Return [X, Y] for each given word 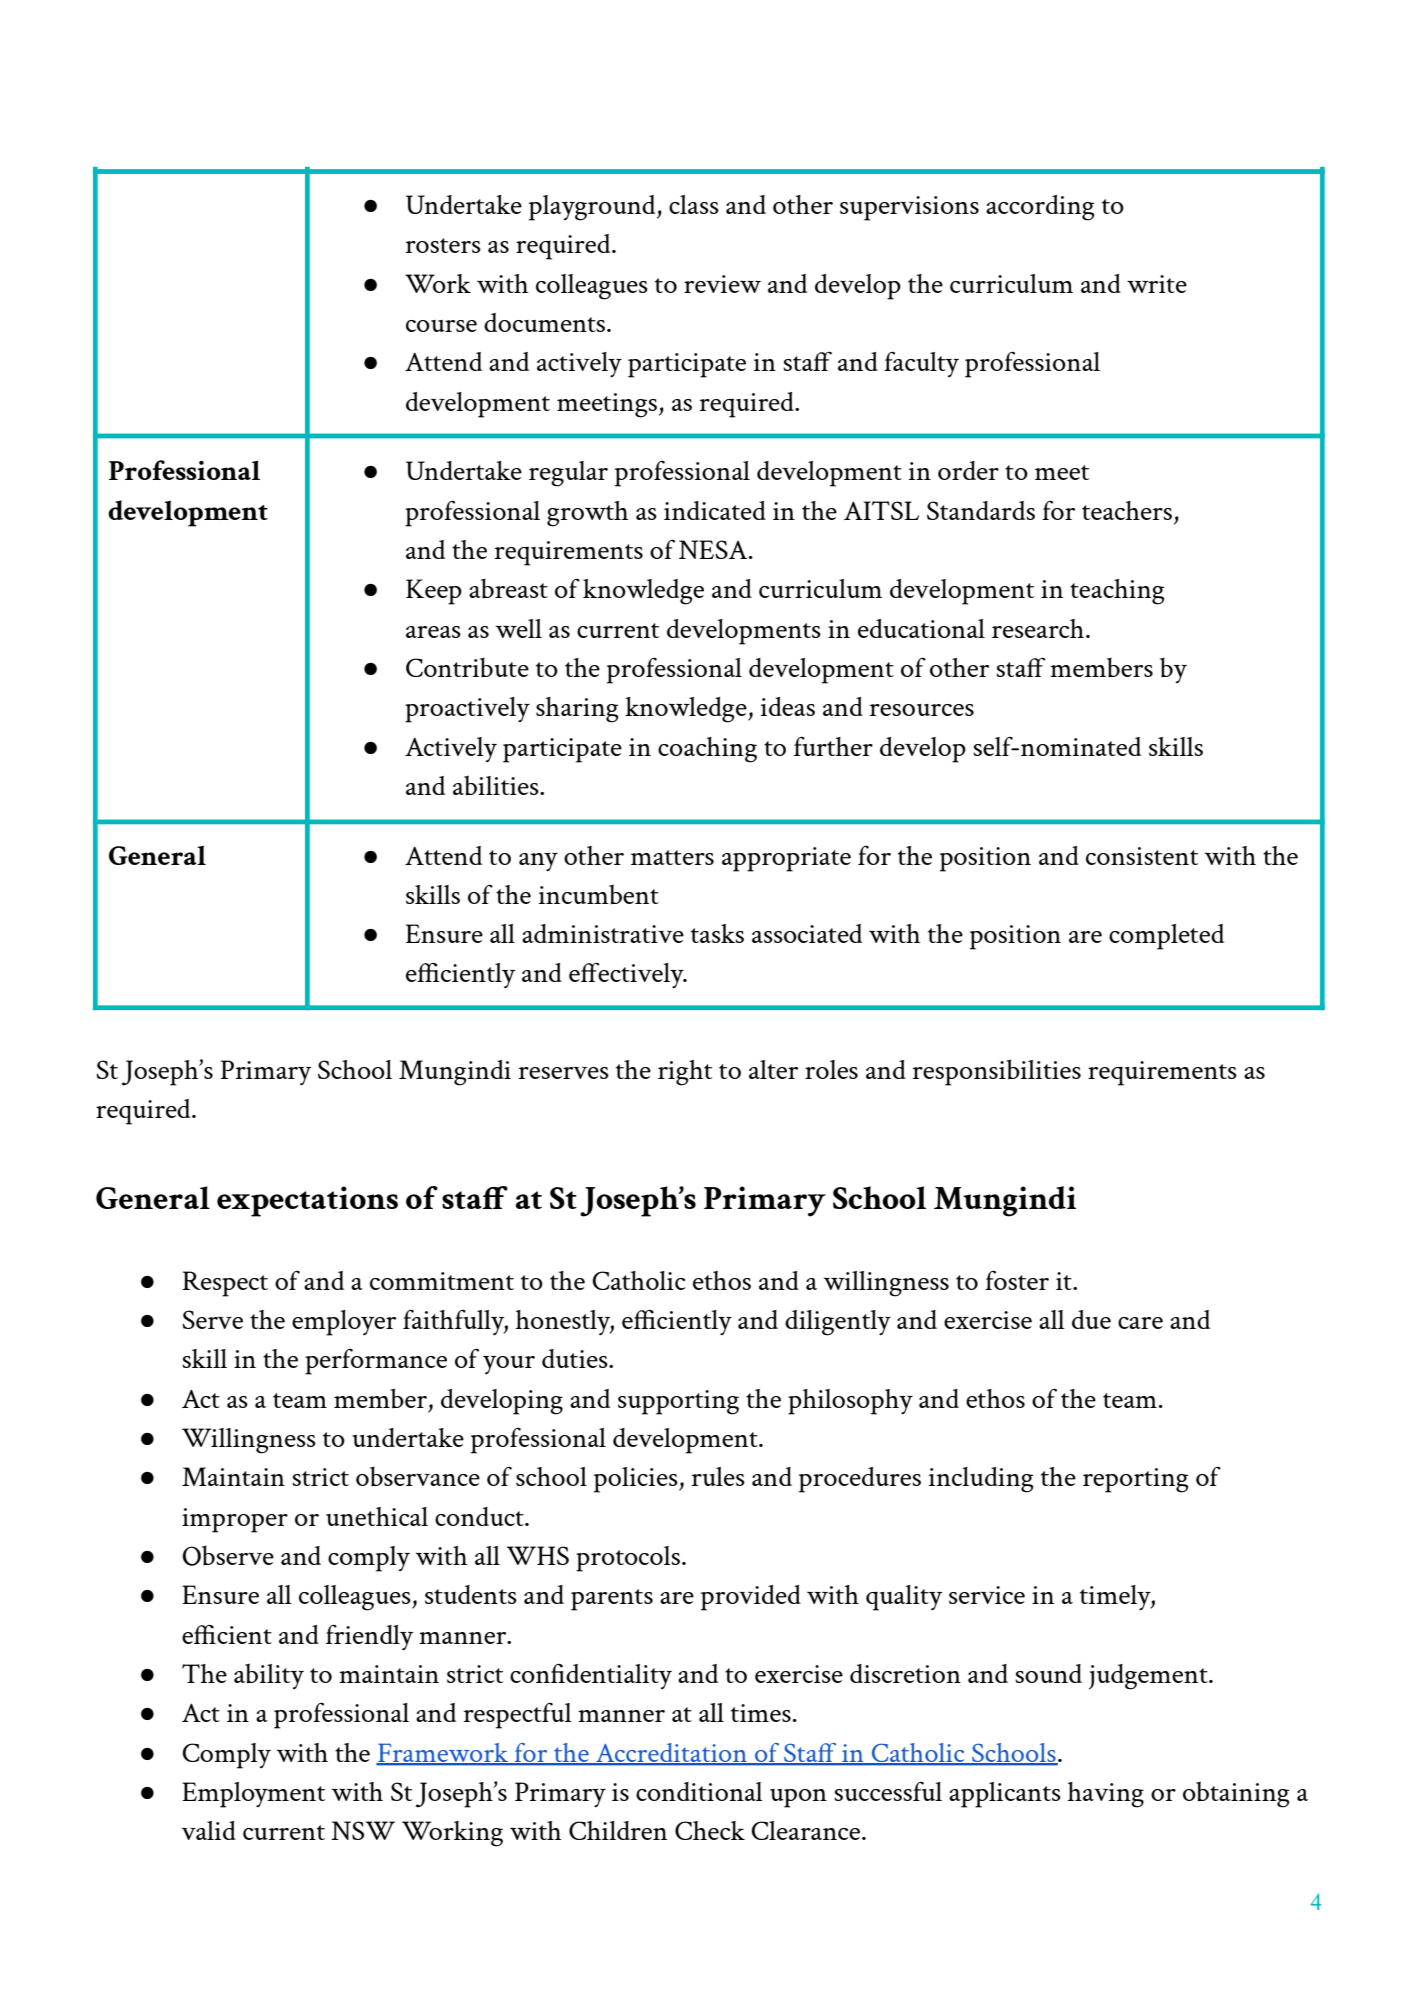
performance [376, 1362]
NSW [363, 1830]
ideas [788, 706]
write [1157, 284]
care [1140, 1323]
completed [1166, 937]
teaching [1117, 592]
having [1105, 1795]
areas [433, 632]
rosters [443, 245]
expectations [307, 1201]
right [685, 1073]
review [722, 284]
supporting [678, 1402]
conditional [699, 1791]
